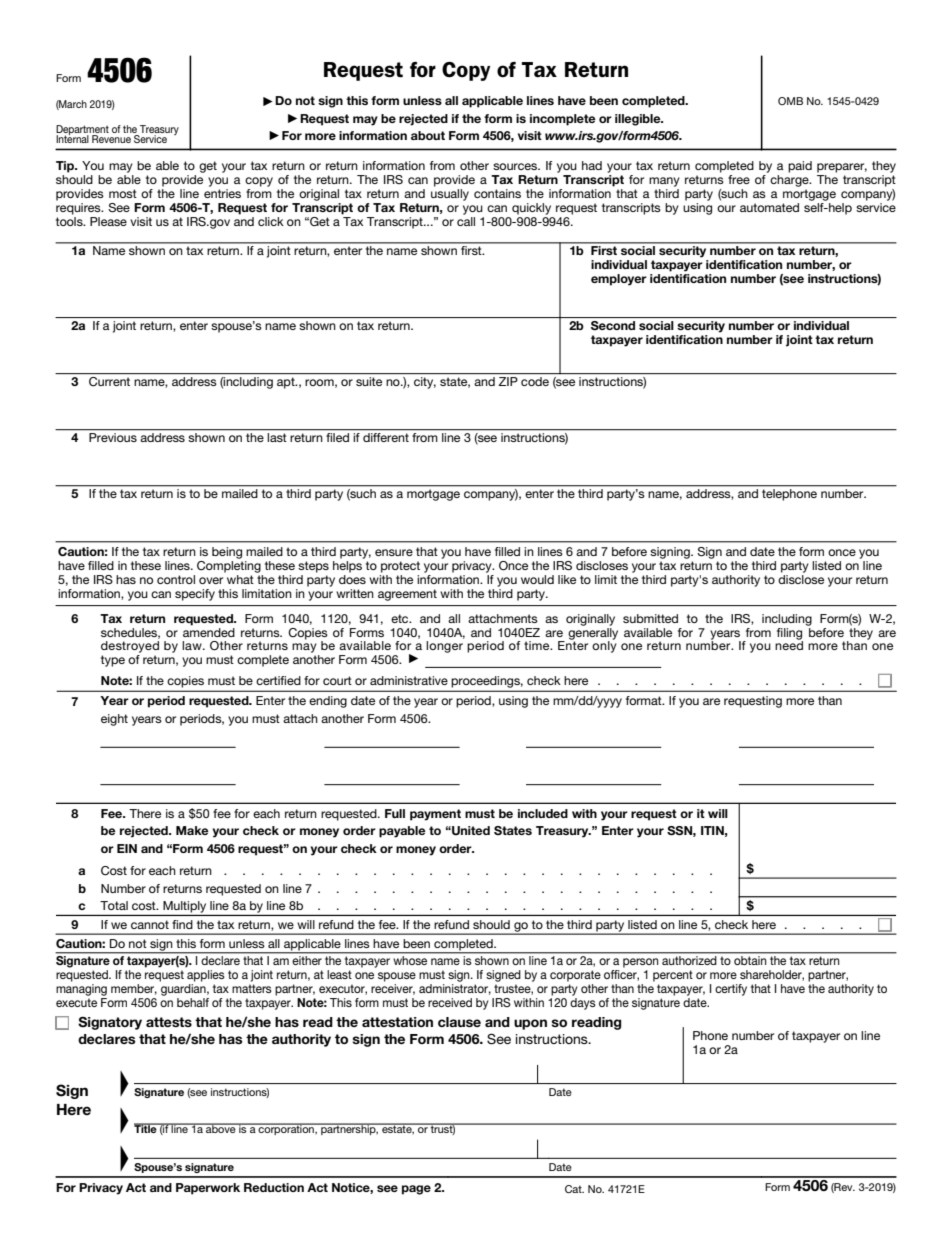  What do you see at coordinates (731, 990) in the document?
I see `certify` at bounding box center [731, 990].
